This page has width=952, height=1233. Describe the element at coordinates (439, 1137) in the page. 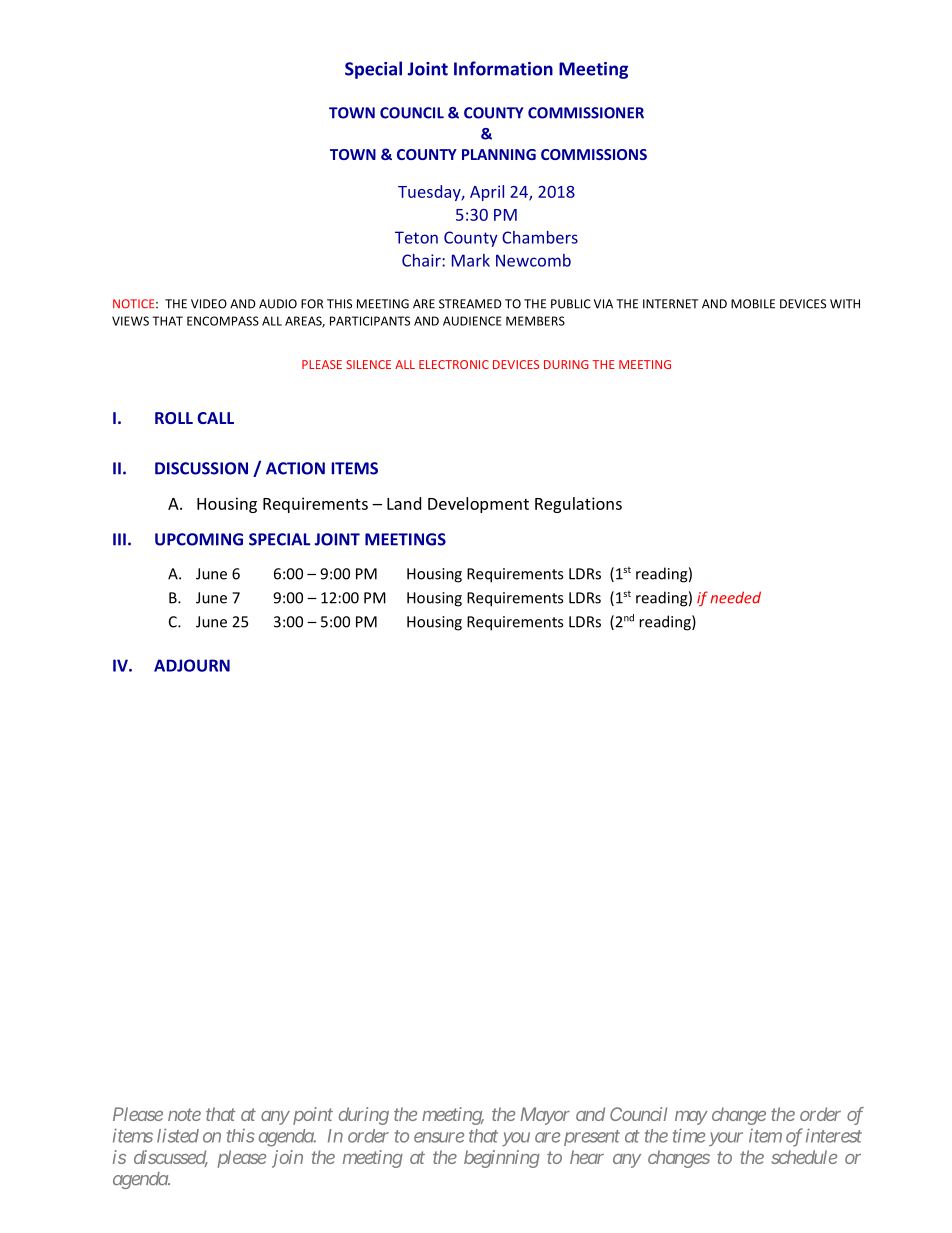

I see `ensure` at that location.
